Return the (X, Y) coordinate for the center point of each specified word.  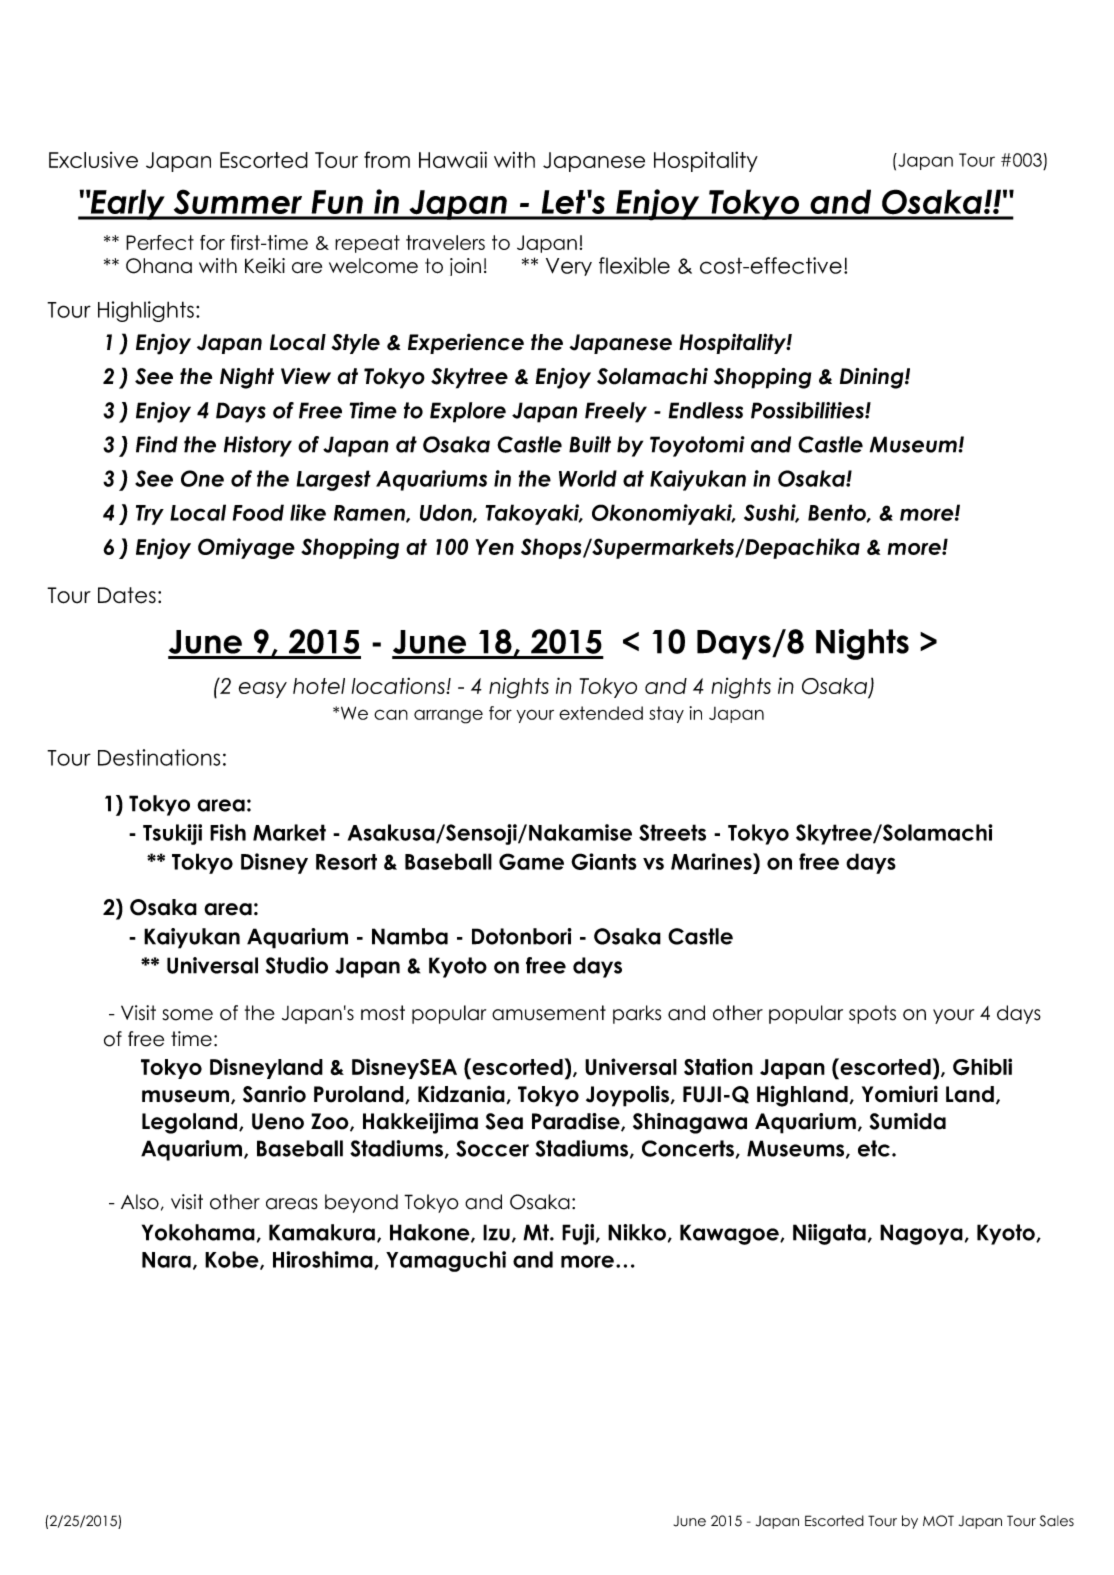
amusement (549, 1013)
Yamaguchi (446, 1261)
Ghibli (982, 1067)
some (187, 1015)
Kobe (233, 1260)
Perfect (160, 242)
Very (569, 267)
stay (666, 714)
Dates (127, 595)
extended (601, 713)
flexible (634, 265)
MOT (938, 1521)
